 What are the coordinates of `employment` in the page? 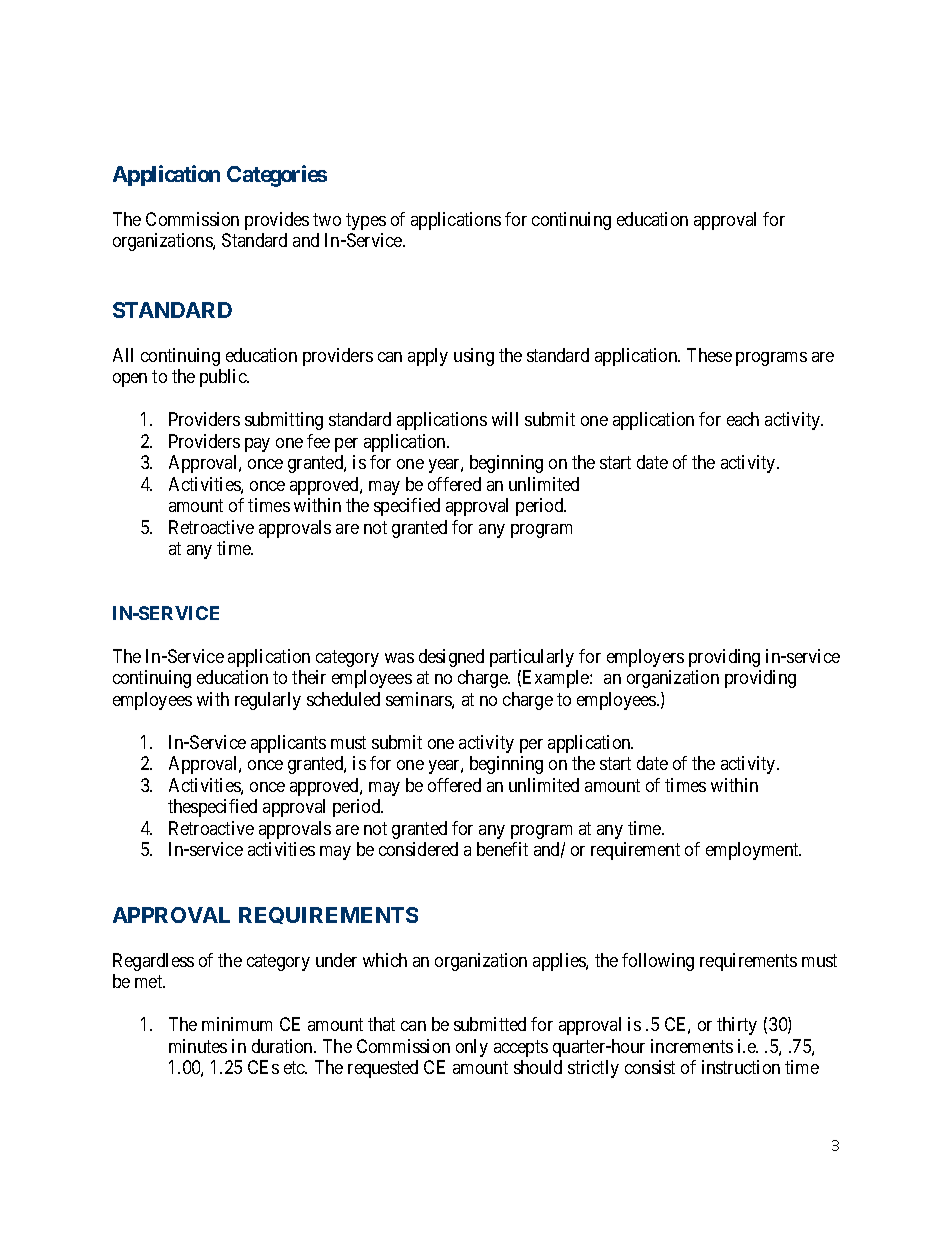 It's located at (753, 851).
